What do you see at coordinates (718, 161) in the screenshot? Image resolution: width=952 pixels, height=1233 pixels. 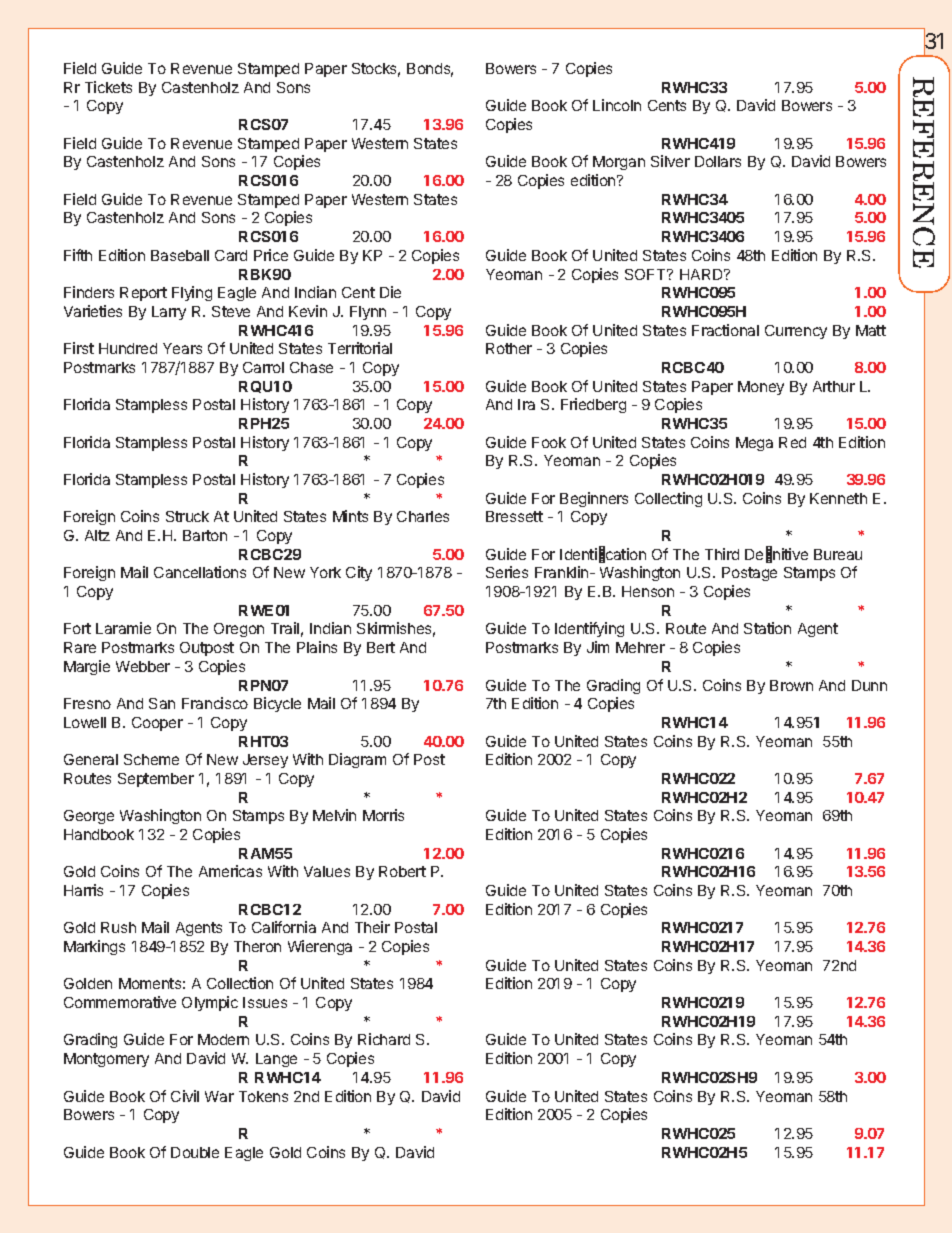 I see `Dollars` at bounding box center [718, 161].
